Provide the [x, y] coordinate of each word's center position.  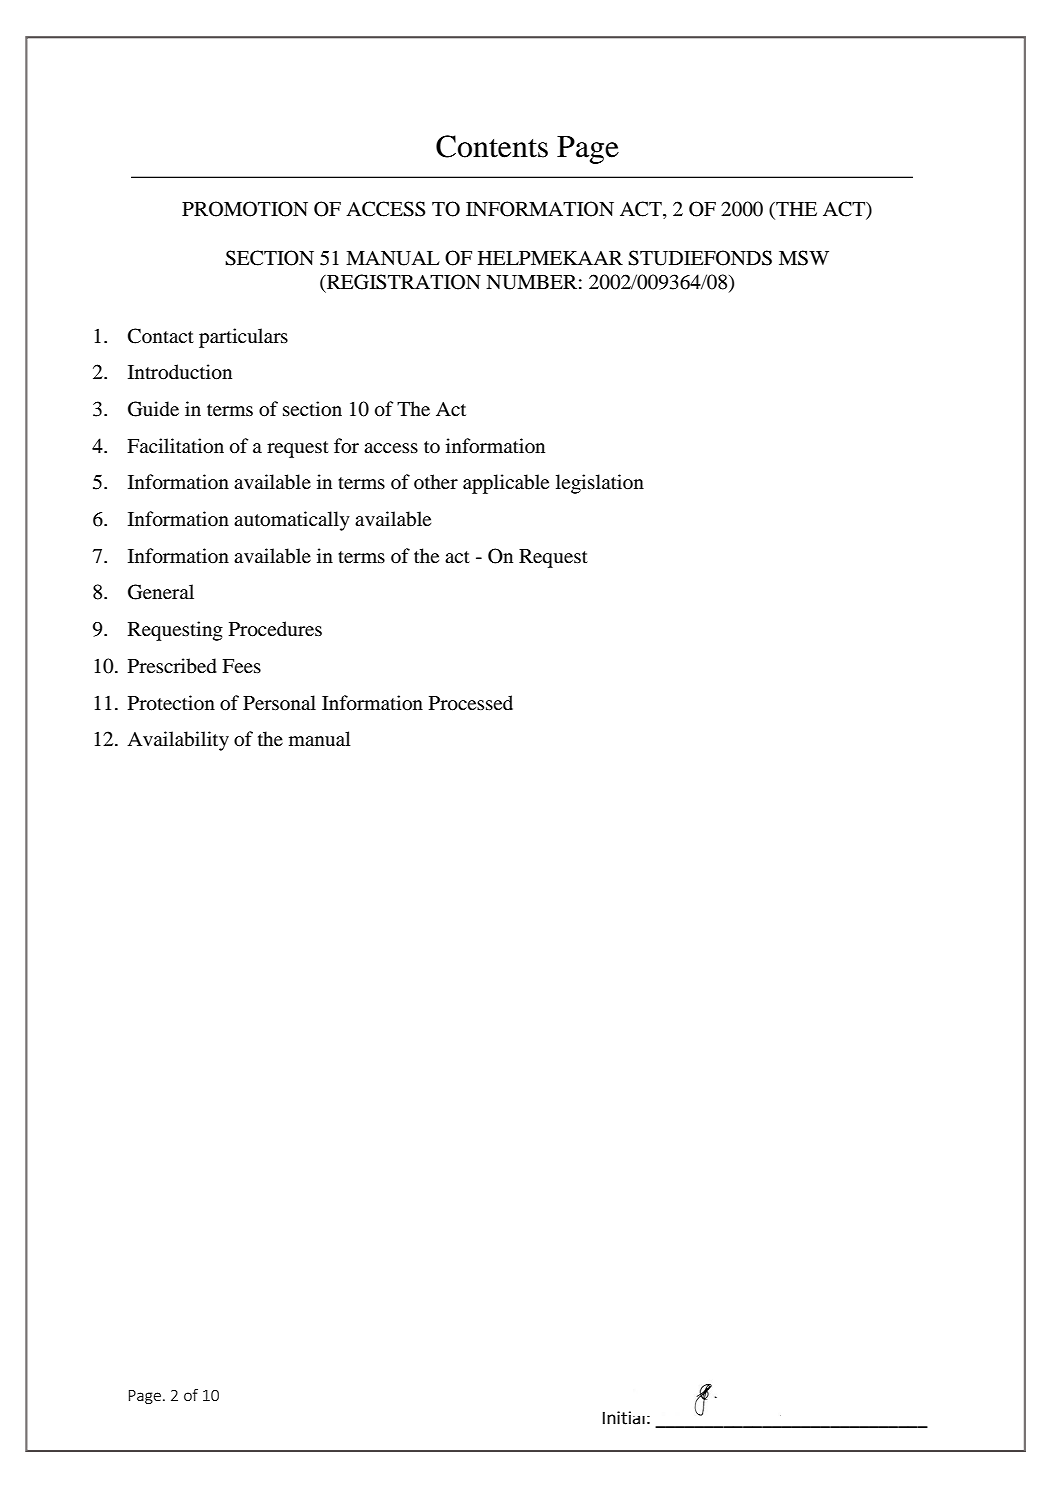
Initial [624, 1418]
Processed [471, 703]
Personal [279, 702]
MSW [804, 258]
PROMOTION [245, 209]
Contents [492, 146]
